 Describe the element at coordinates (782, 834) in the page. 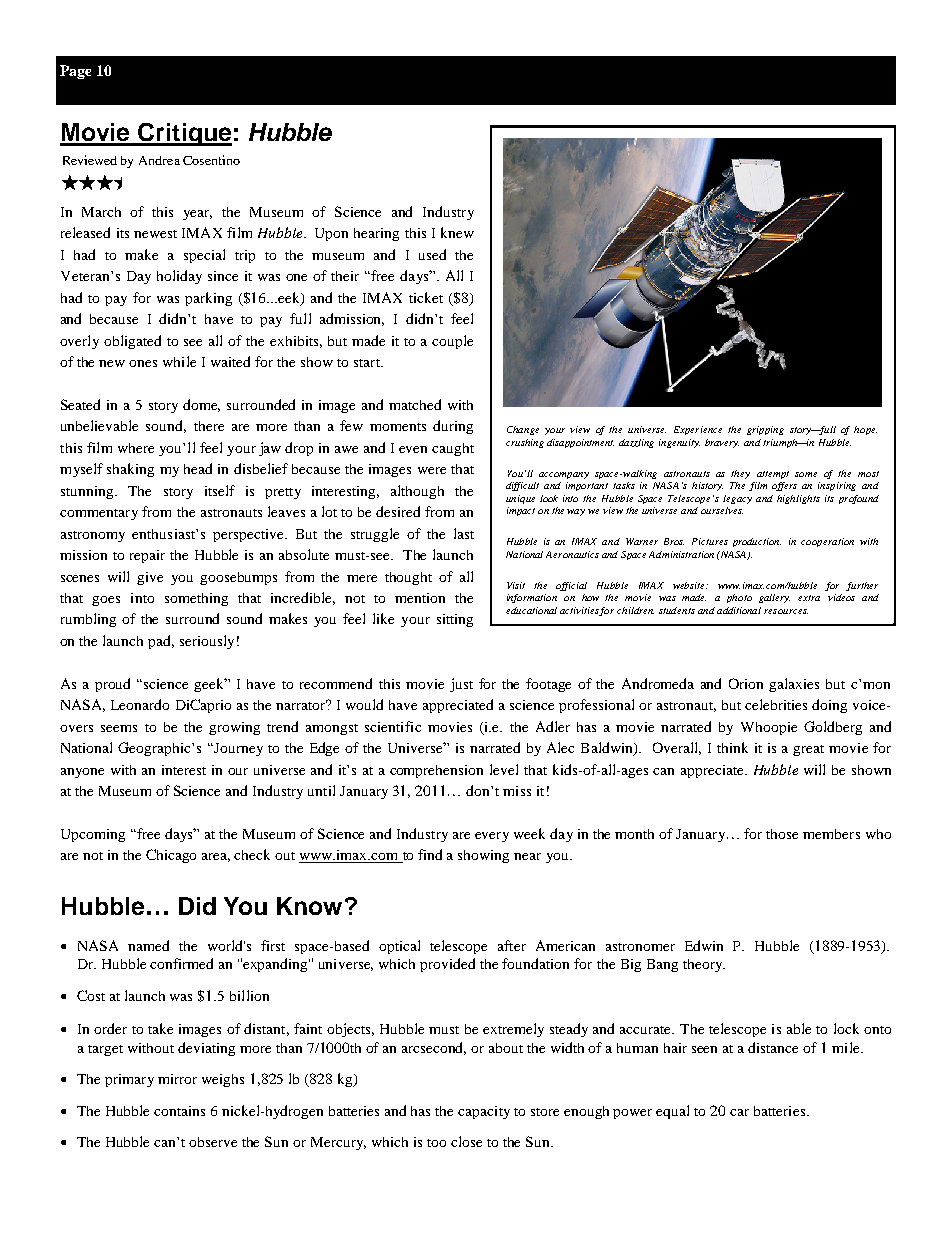

I see `those` at that location.
